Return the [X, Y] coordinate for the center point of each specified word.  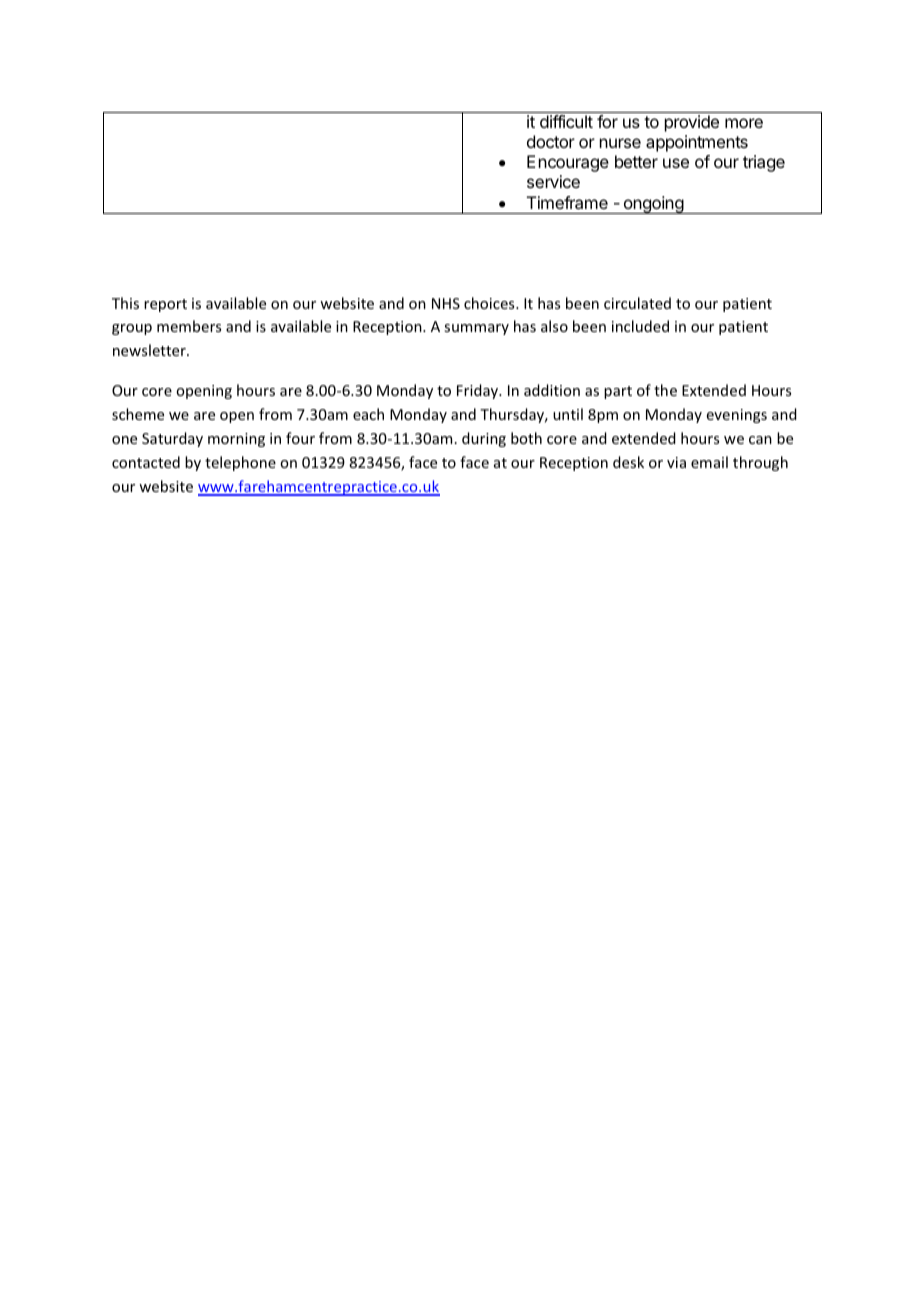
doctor [551, 141]
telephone [240, 463]
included [640, 326]
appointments [697, 143]
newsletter [150, 350]
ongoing [653, 205]
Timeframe [567, 202]
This [125, 303]
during [484, 439]
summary [476, 329]
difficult [566, 121]
